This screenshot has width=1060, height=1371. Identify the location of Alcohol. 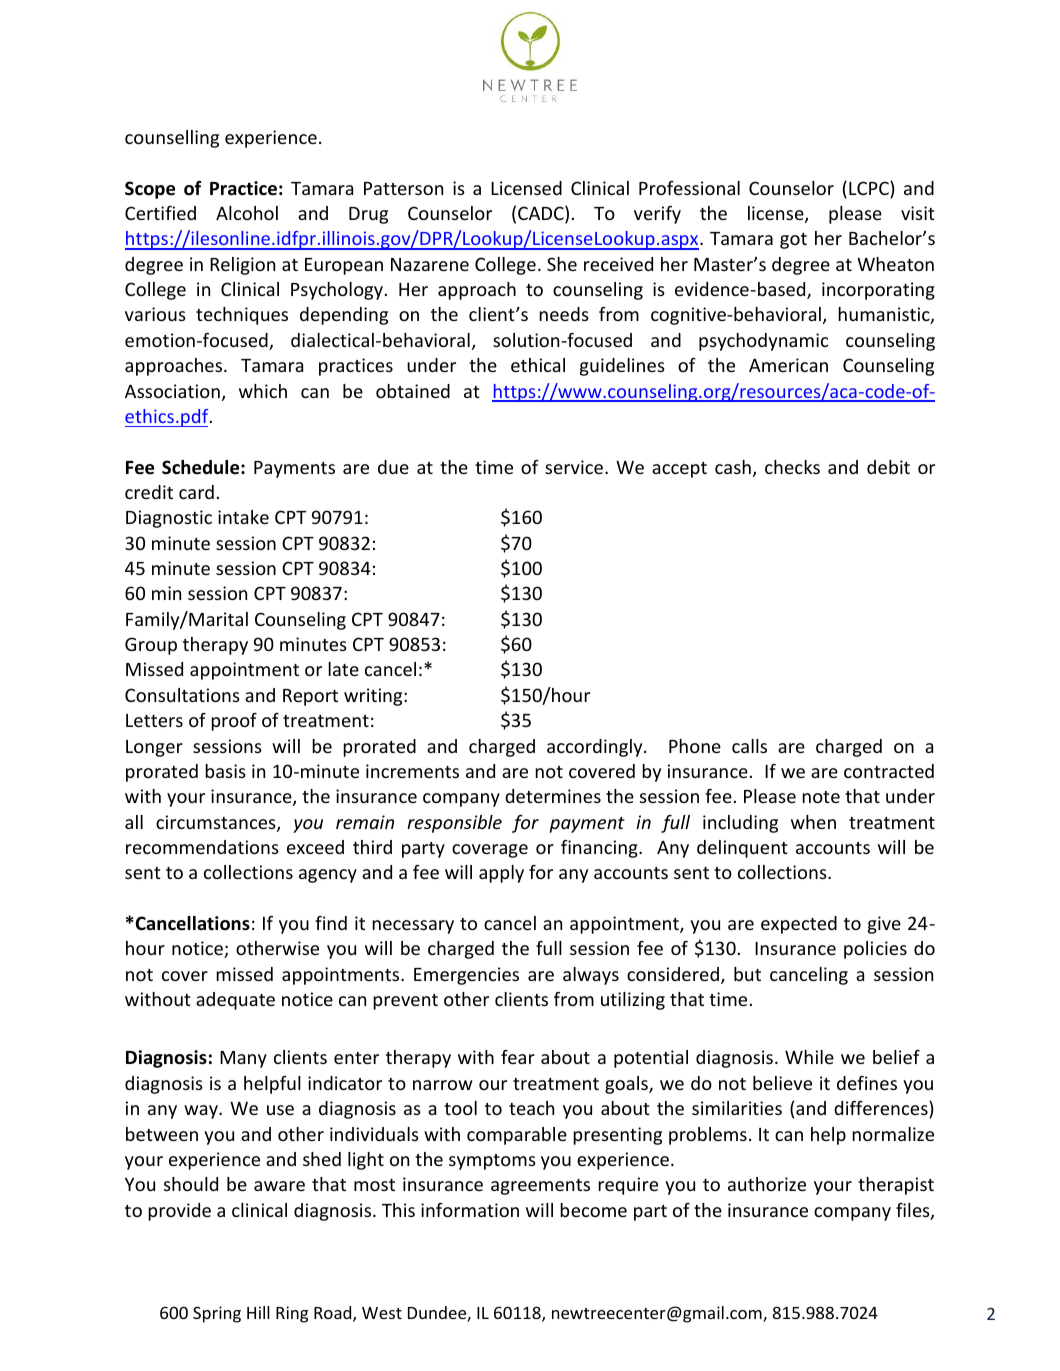
(247, 213).
